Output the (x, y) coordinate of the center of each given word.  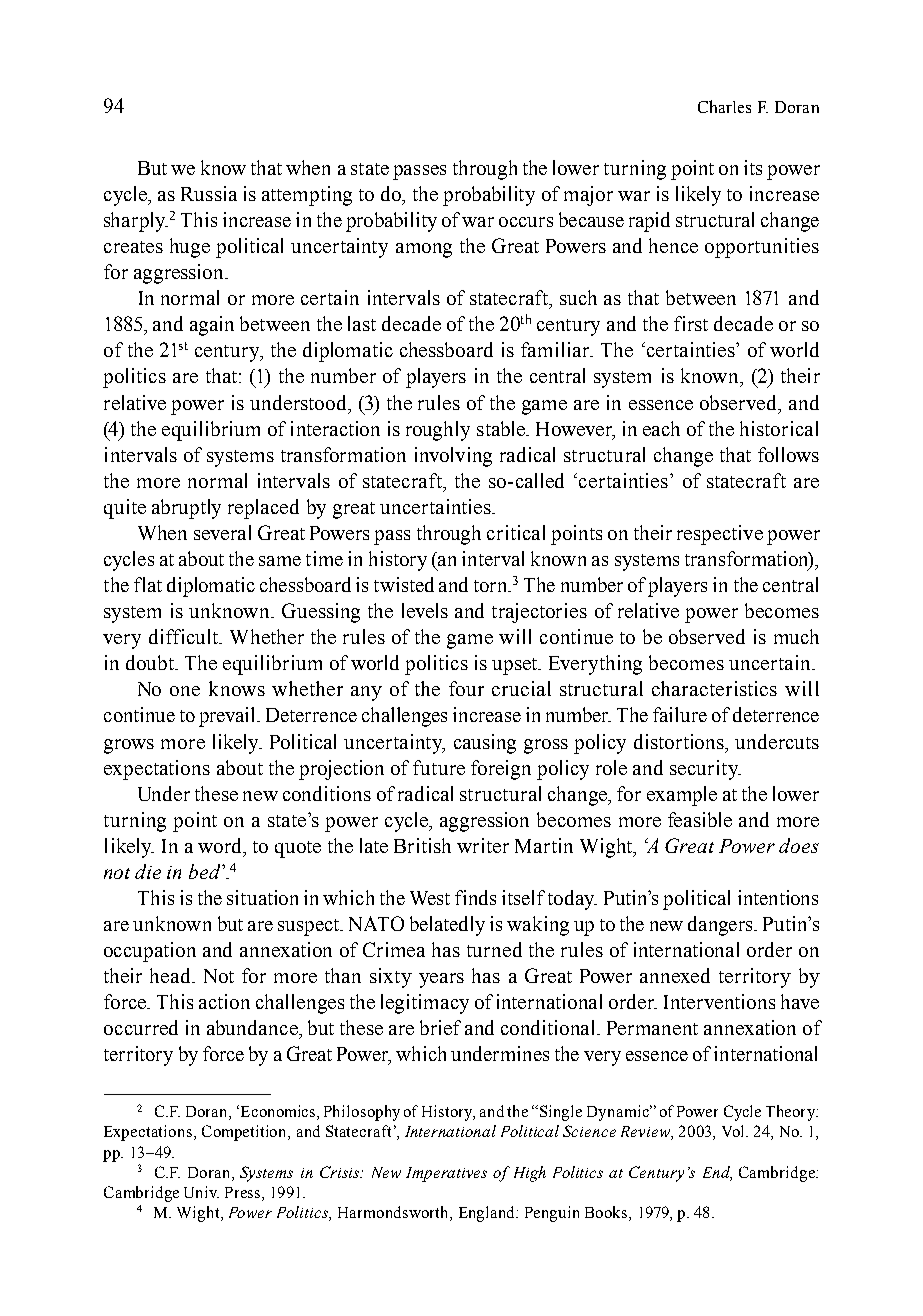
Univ (201, 1192)
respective (720, 535)
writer (483, 845)
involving (453, 457)
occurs (526, 222)
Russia (209, 193)
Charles (724, 106)
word (221, 845)
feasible (700, 819)
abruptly (186, 509)
